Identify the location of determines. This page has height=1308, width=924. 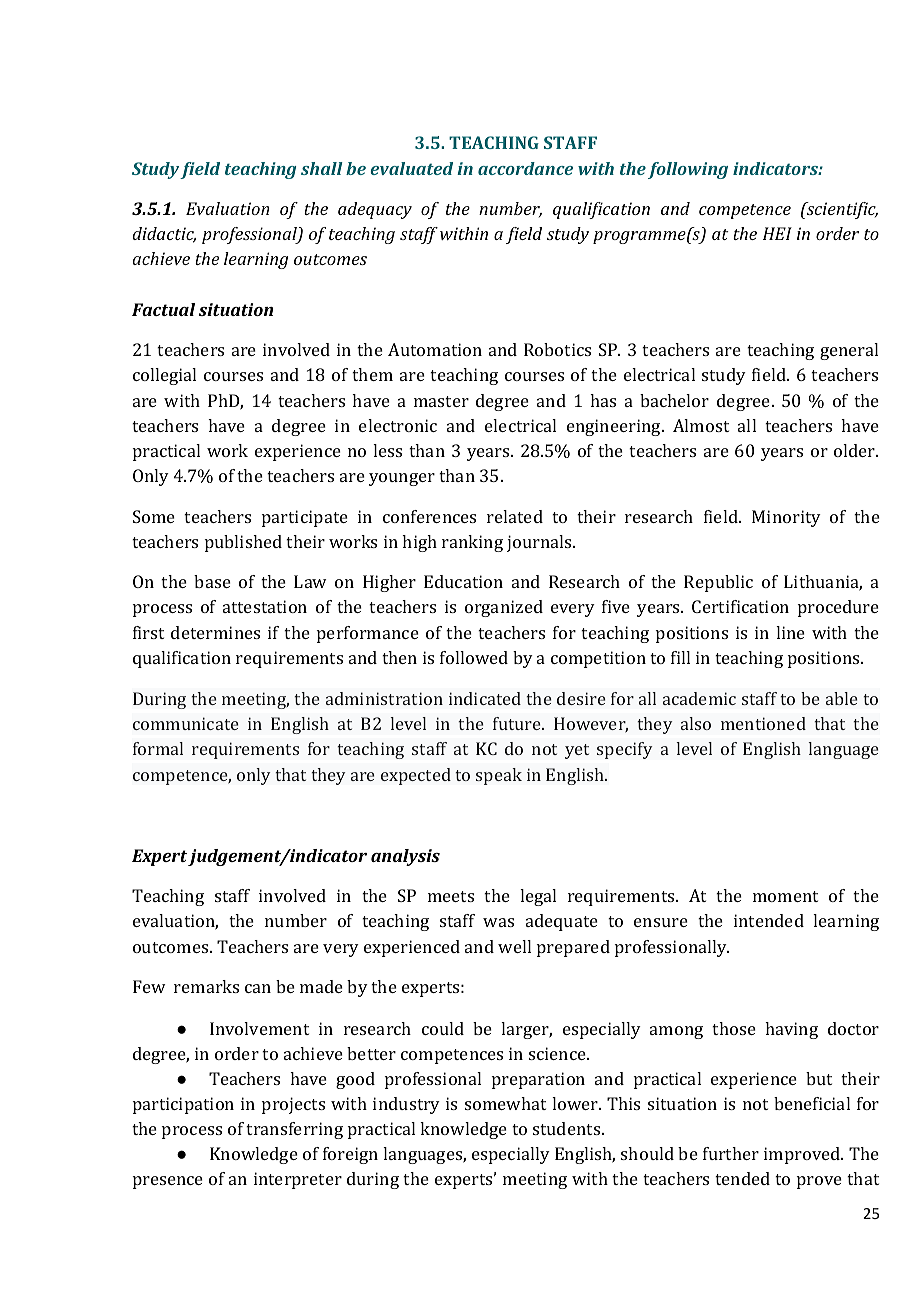
(215, 632).
